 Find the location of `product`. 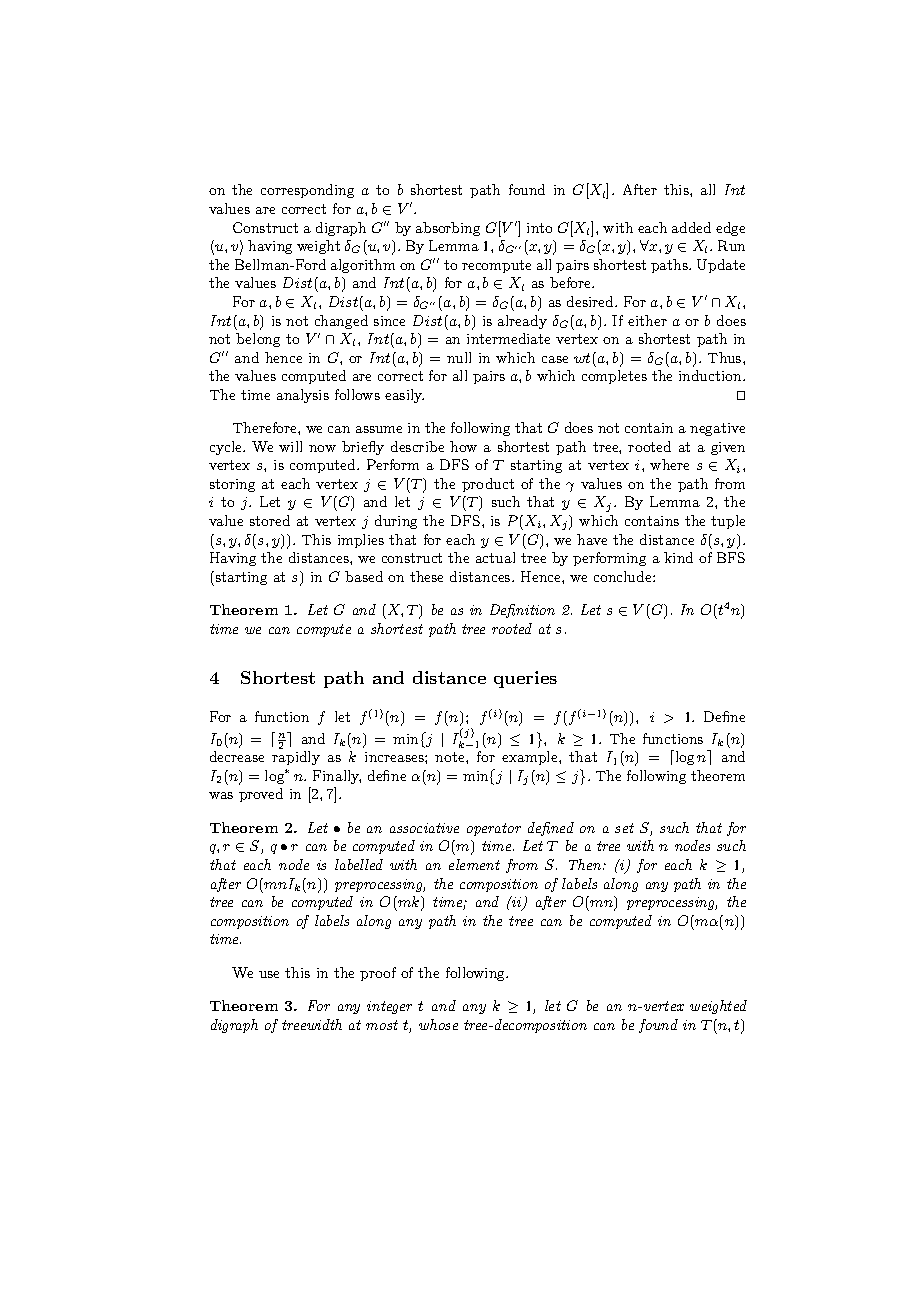

product is located at coordinates (488, 485).
